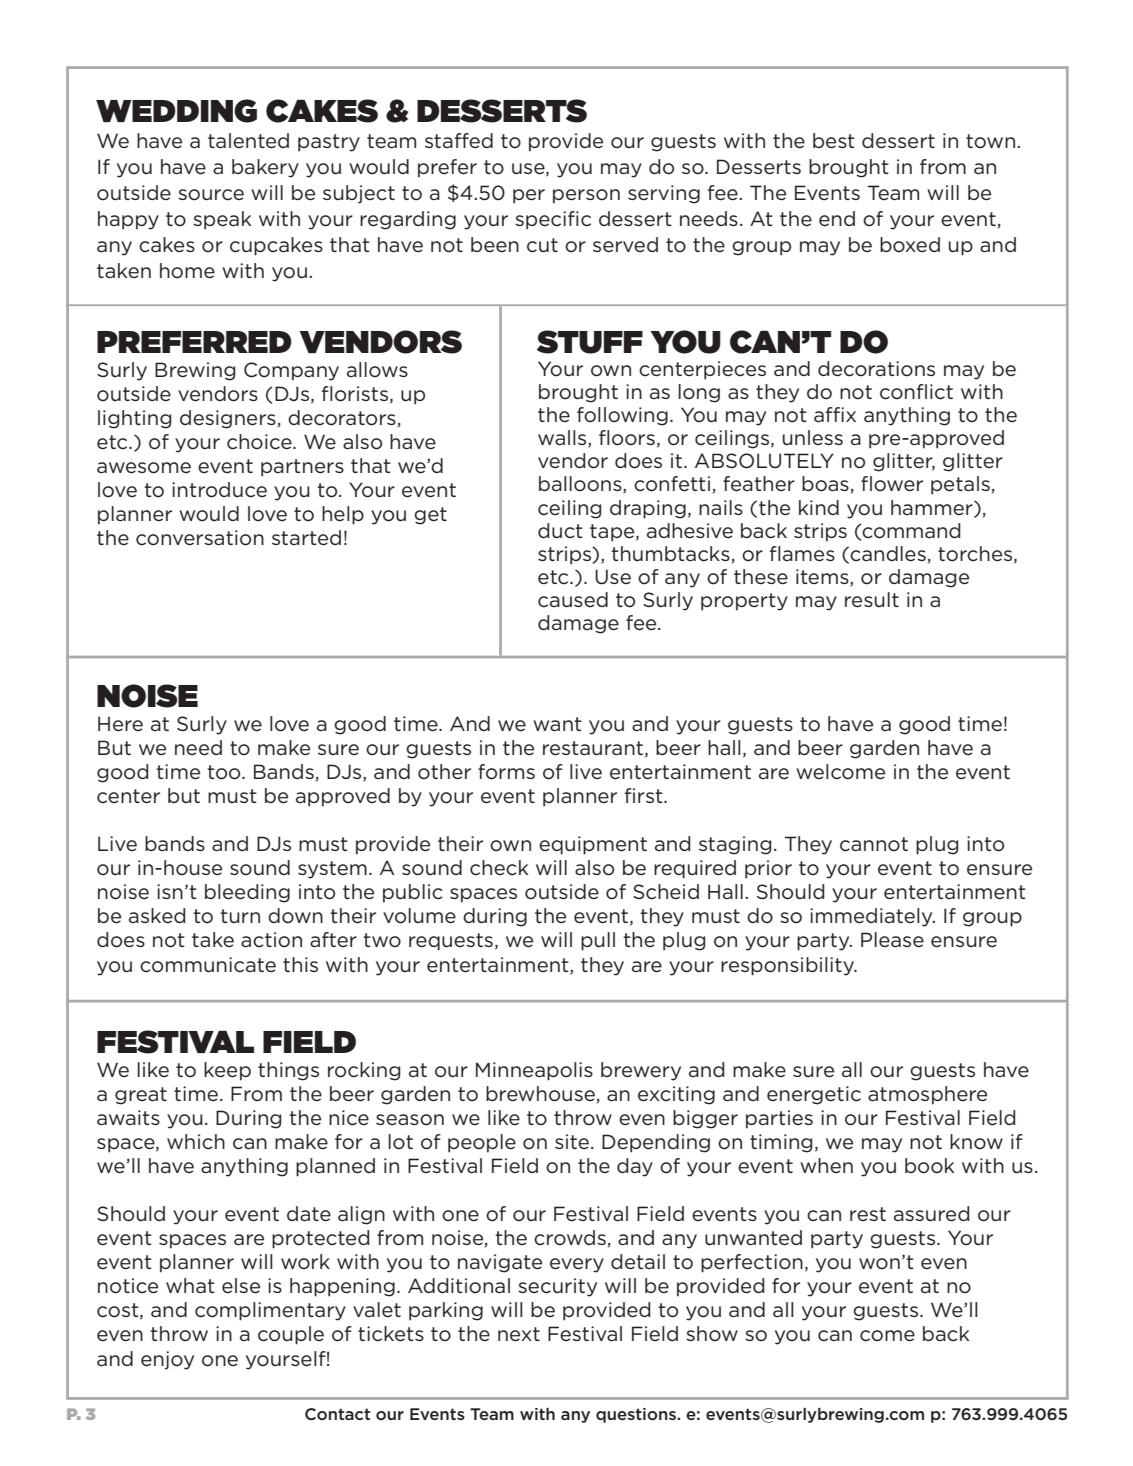  What do you see at coordinates (874, 844) in the screenshot?
I see `cannot` at bounding box center [874, 844].
